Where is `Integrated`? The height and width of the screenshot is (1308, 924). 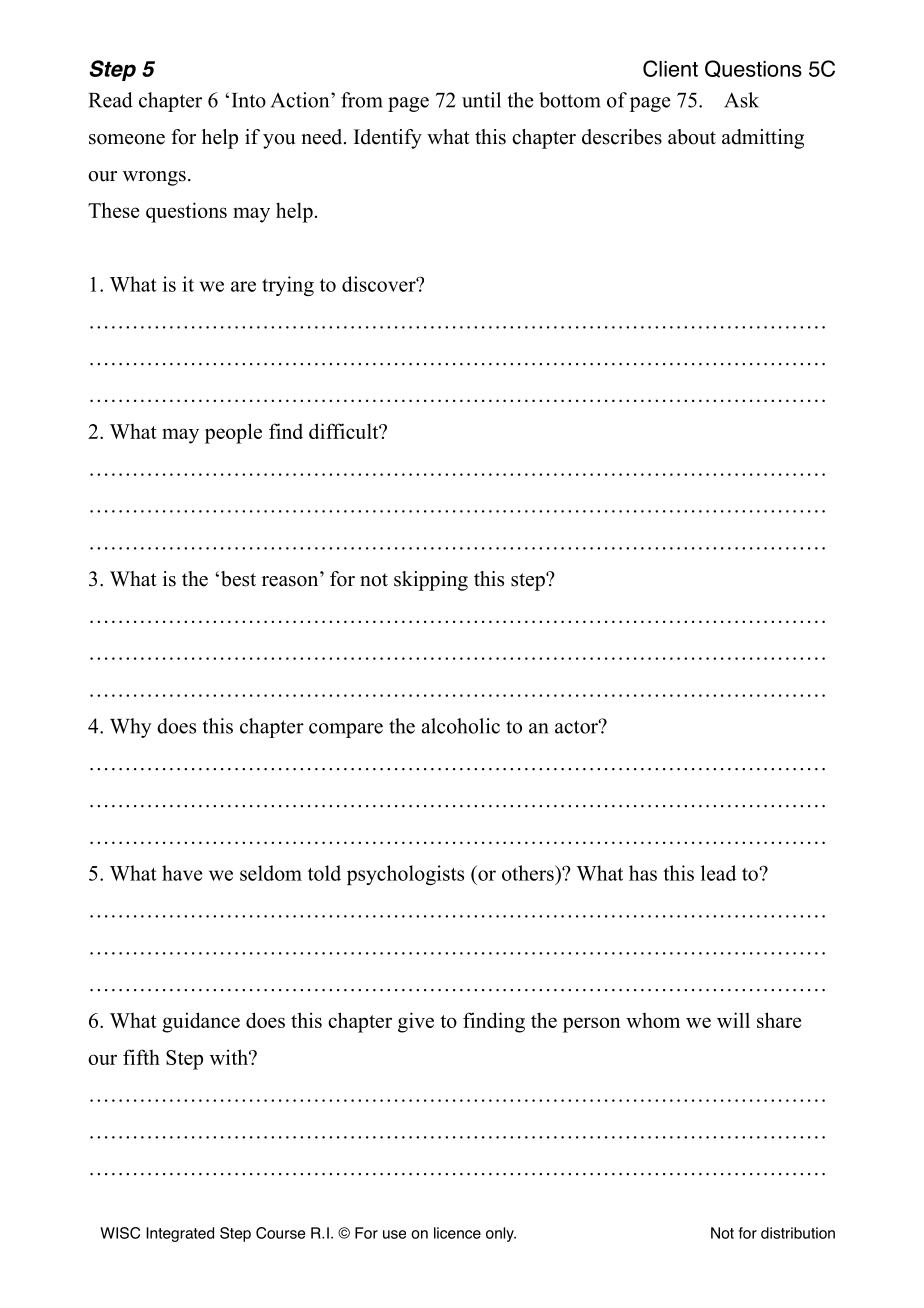 Integrated is located at coordinates (180, 1234).
